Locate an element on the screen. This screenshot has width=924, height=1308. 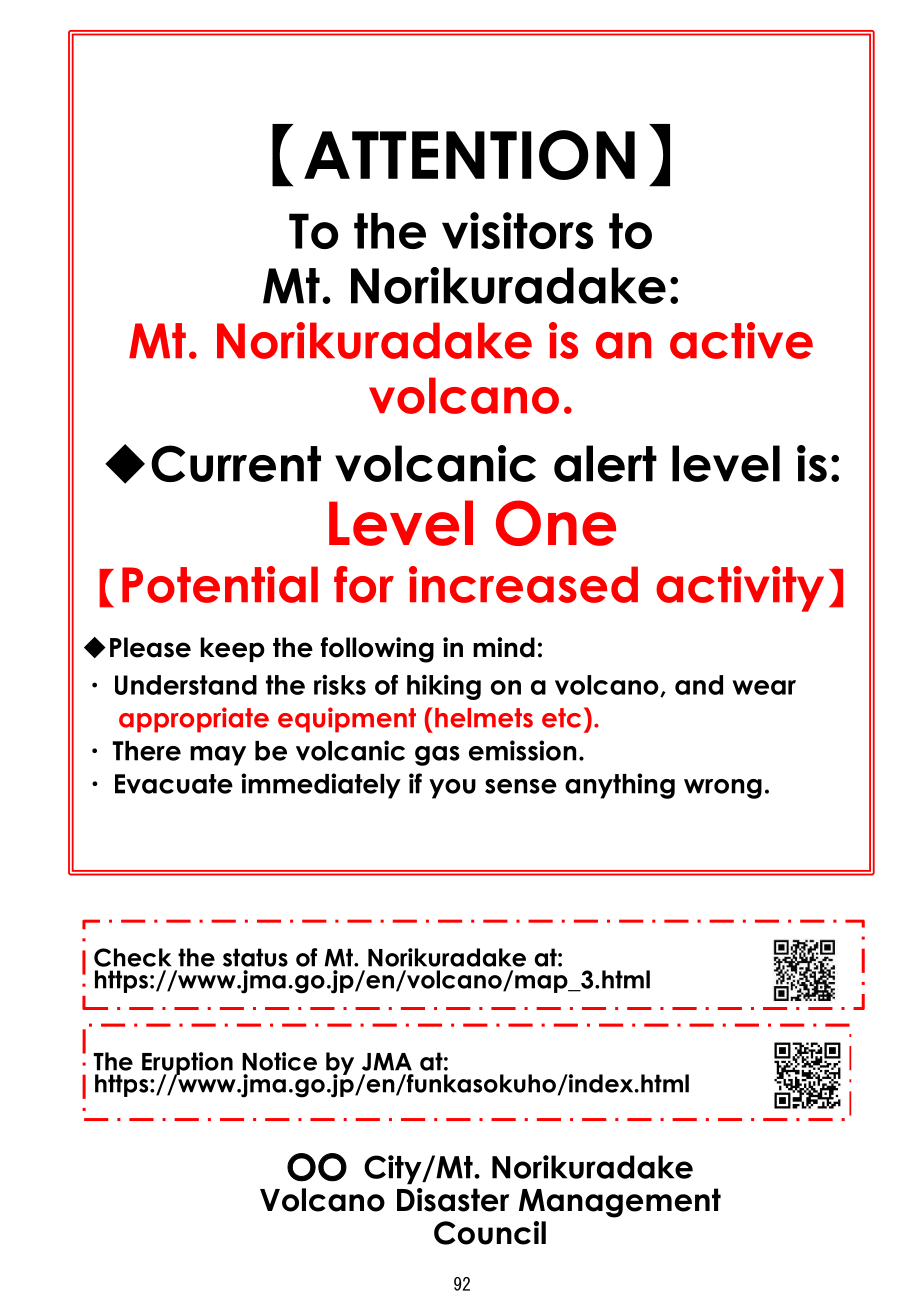
wear is located at coordinates (764, 687).
